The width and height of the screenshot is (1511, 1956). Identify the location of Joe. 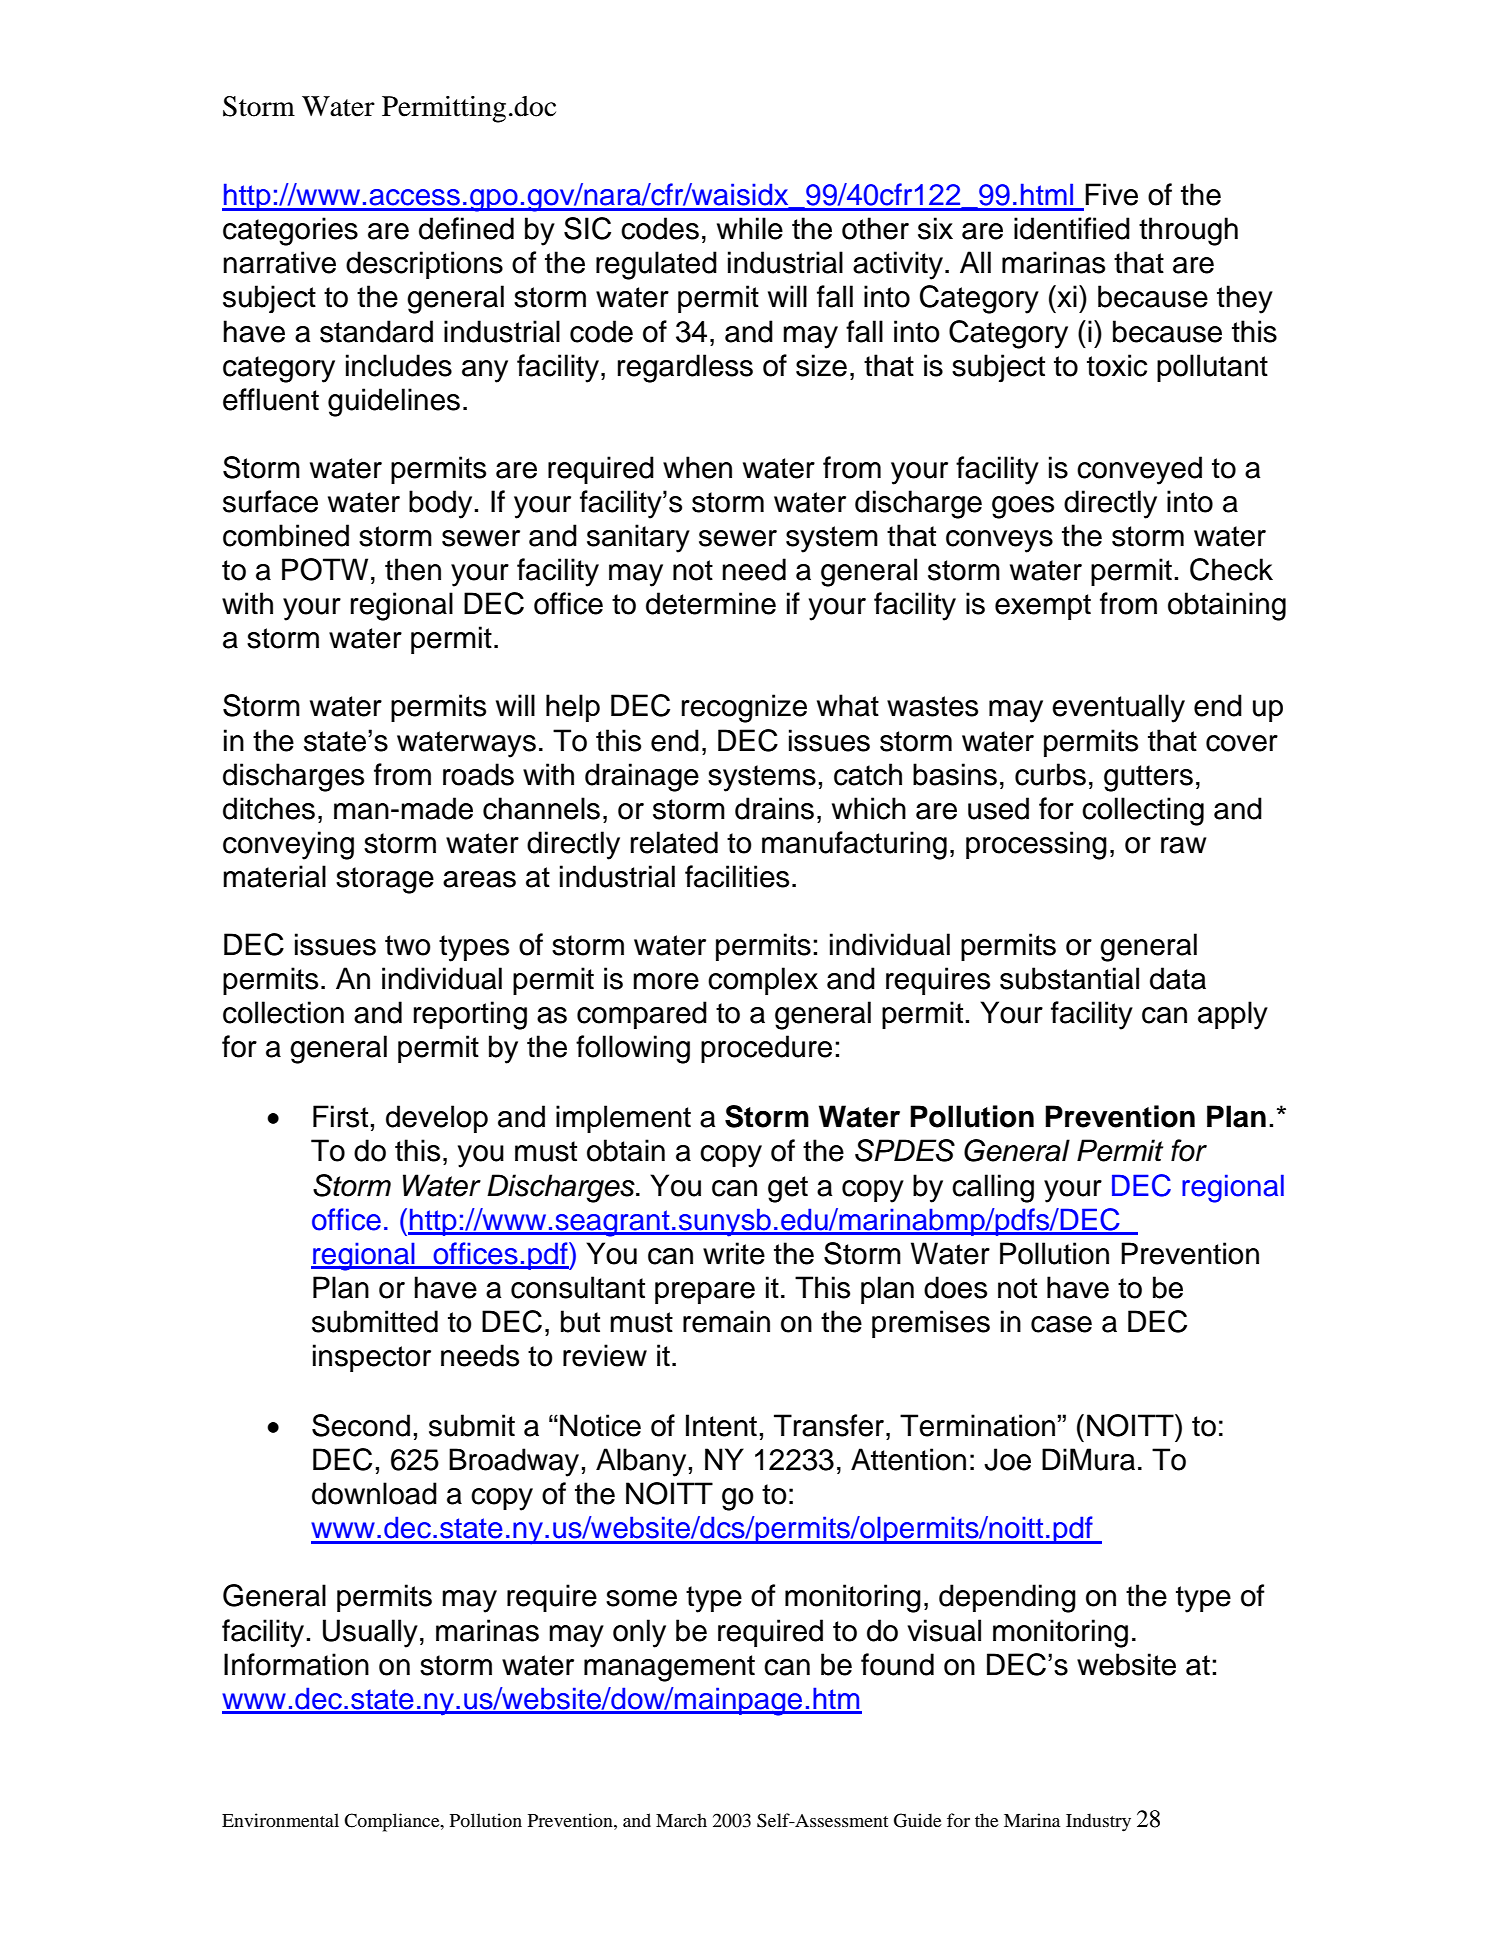
(1007, 1459).
